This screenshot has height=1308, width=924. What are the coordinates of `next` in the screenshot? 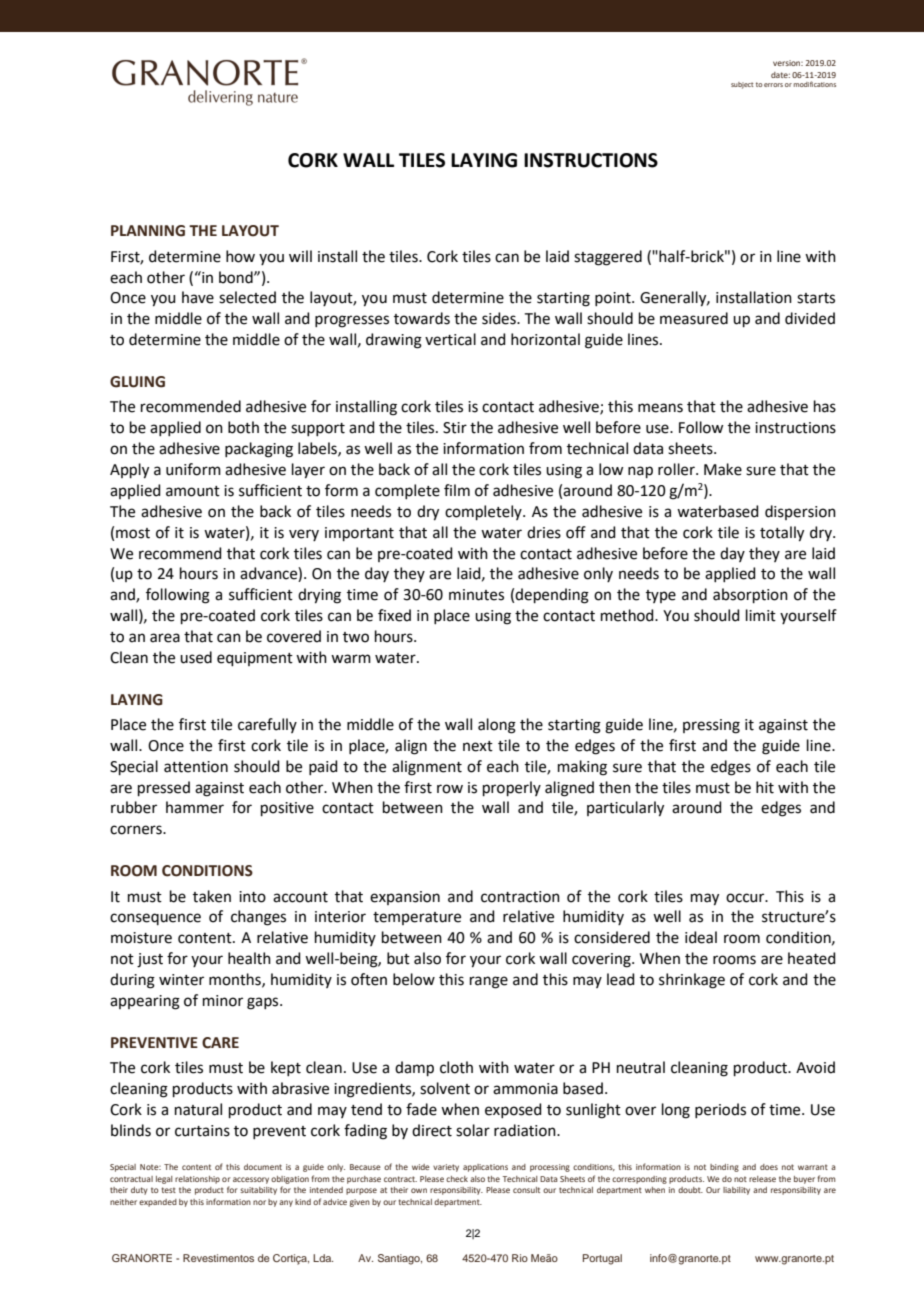 It's located at (478, 746).
